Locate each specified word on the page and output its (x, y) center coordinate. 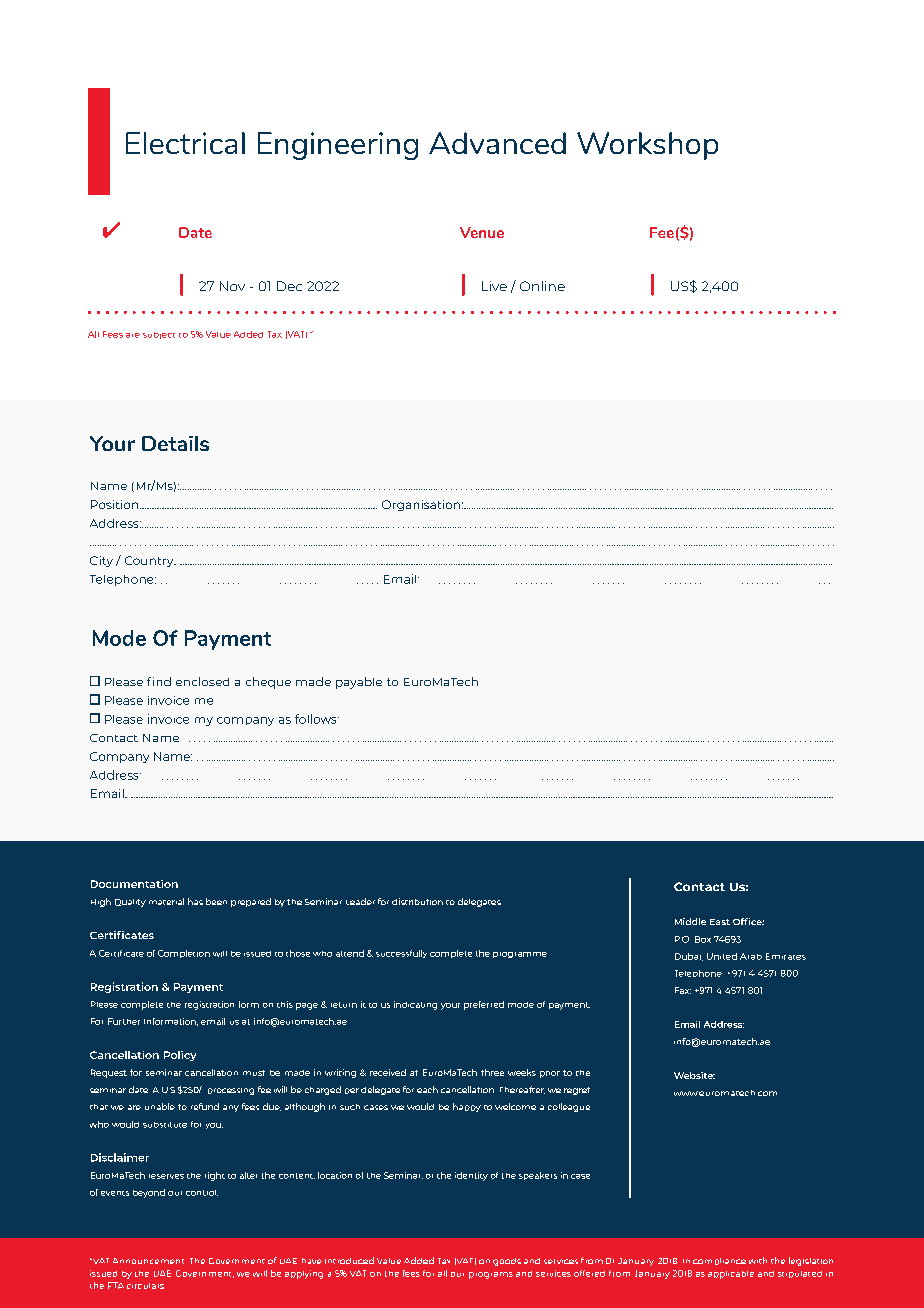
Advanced (497, 143)
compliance (719, 1261)
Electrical (185, 143)
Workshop (647, 146)
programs (491, 1275)
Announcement (148, 1261)
